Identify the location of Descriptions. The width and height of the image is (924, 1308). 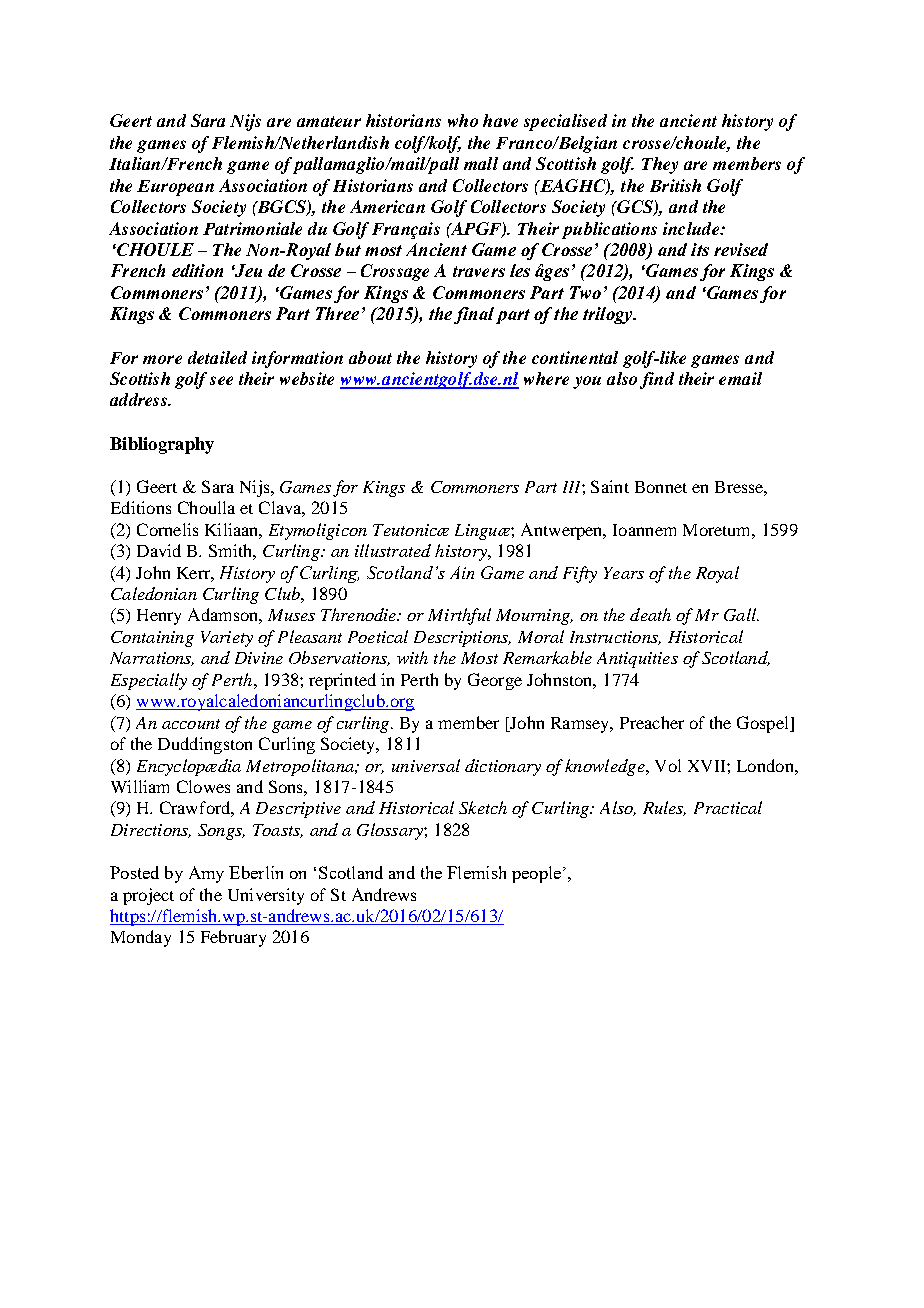
(462, 639).
